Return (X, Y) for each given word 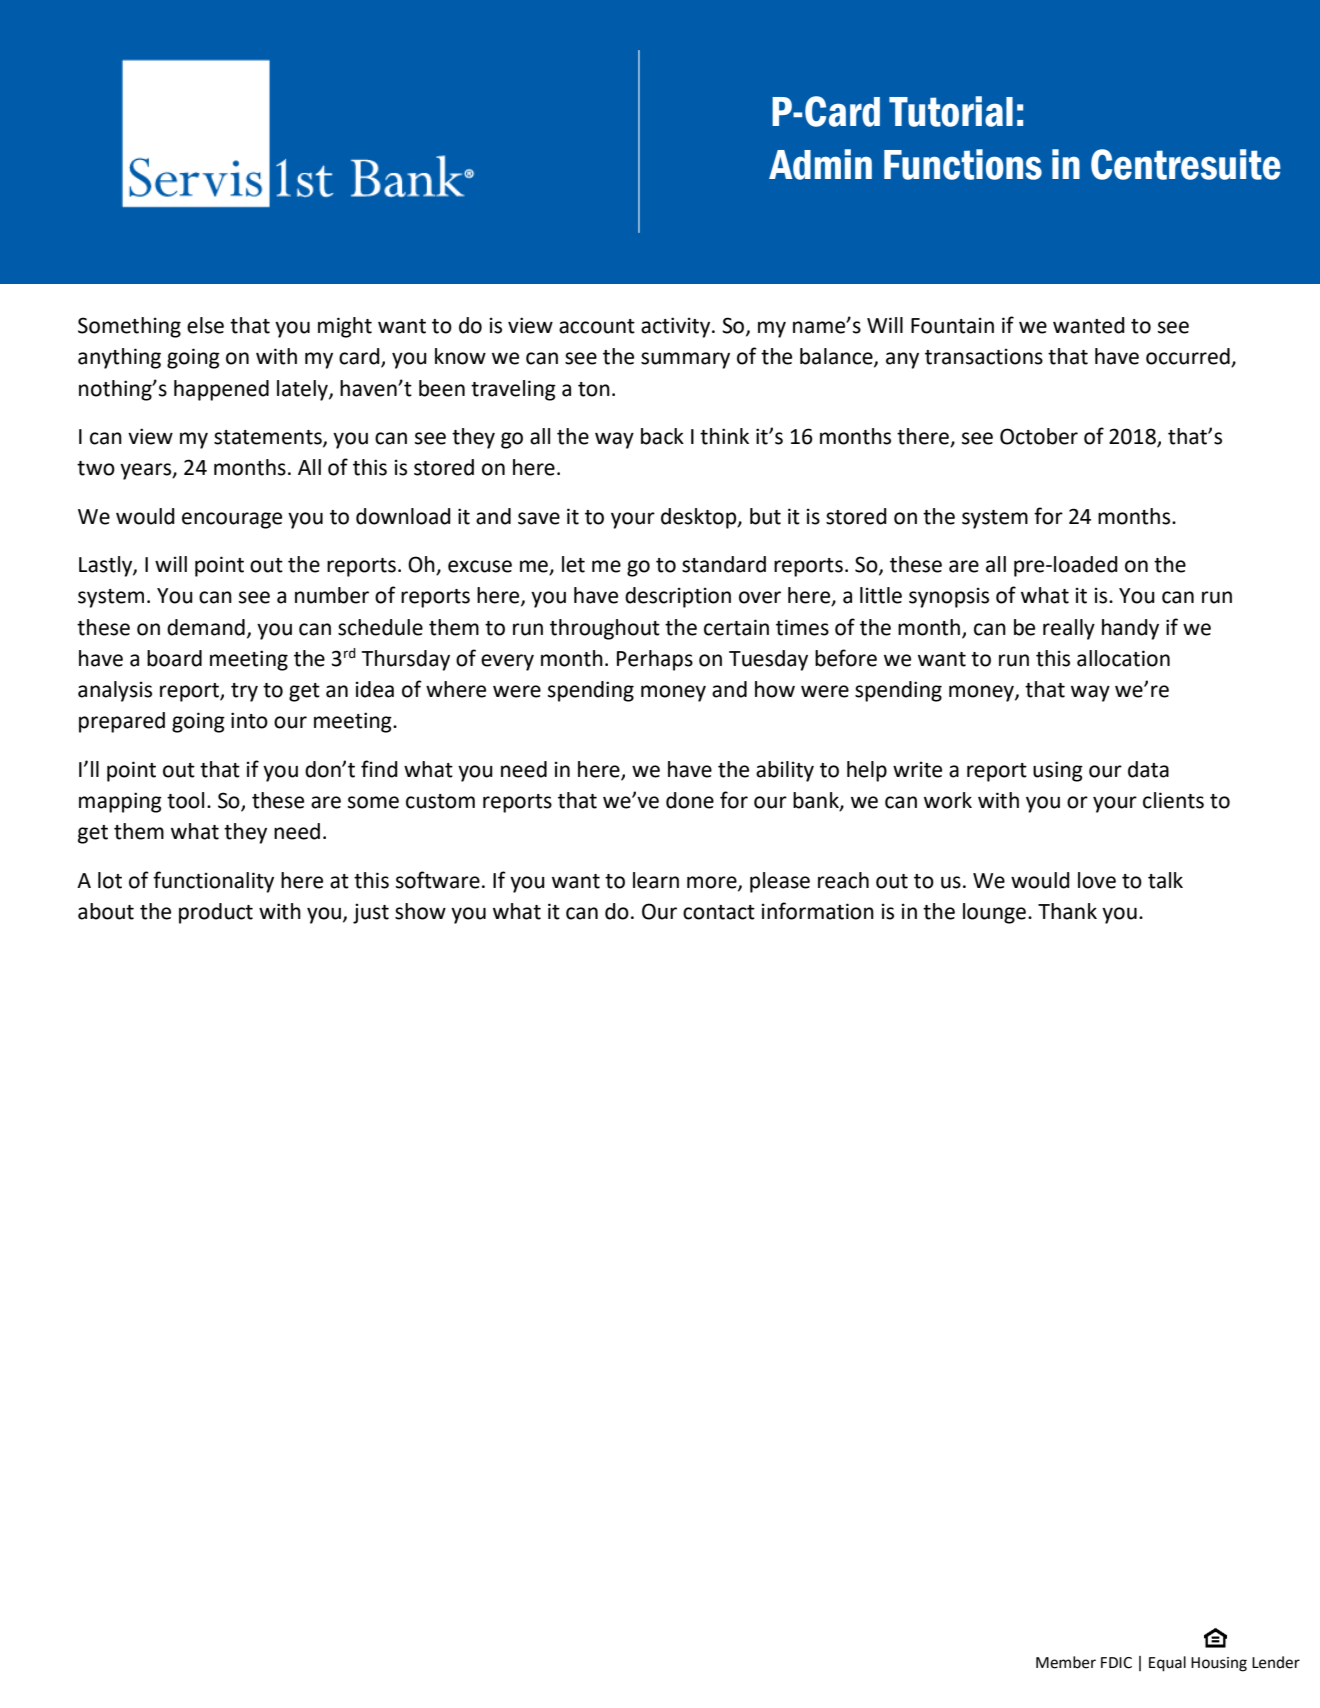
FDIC (1116, 1663)
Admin (820, 164)
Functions (963, 164)
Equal (1167, 1664)
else (205, 325)
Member (1066, 1662)
